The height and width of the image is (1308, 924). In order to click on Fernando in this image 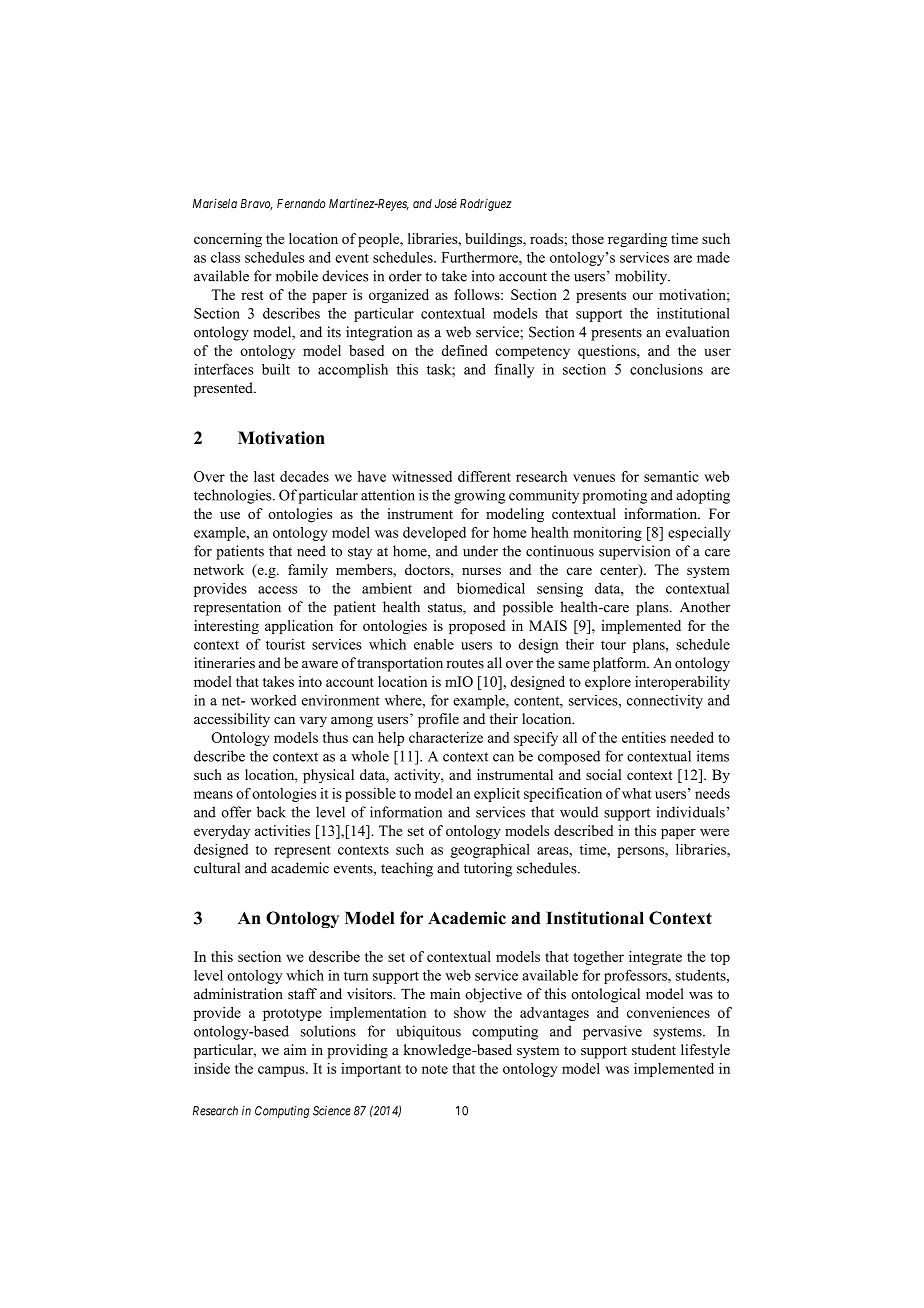, I will do `click(301, 204)`.
